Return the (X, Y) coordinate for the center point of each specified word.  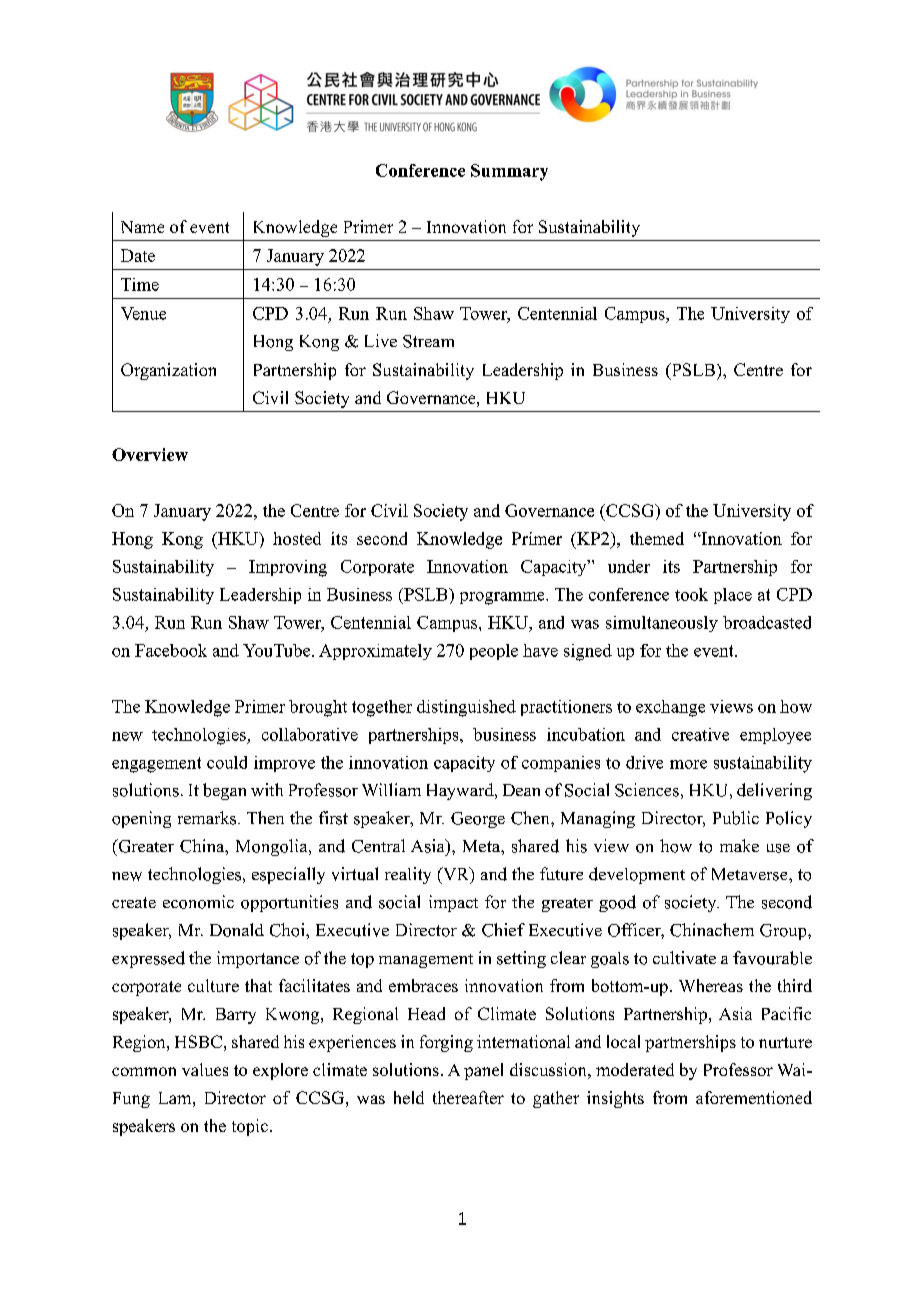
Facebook (171, 650)
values (205, 1069)
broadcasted (767, 622)
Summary (509, 172)
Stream (428, 341)
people (494, 652)
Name (142, 227)
